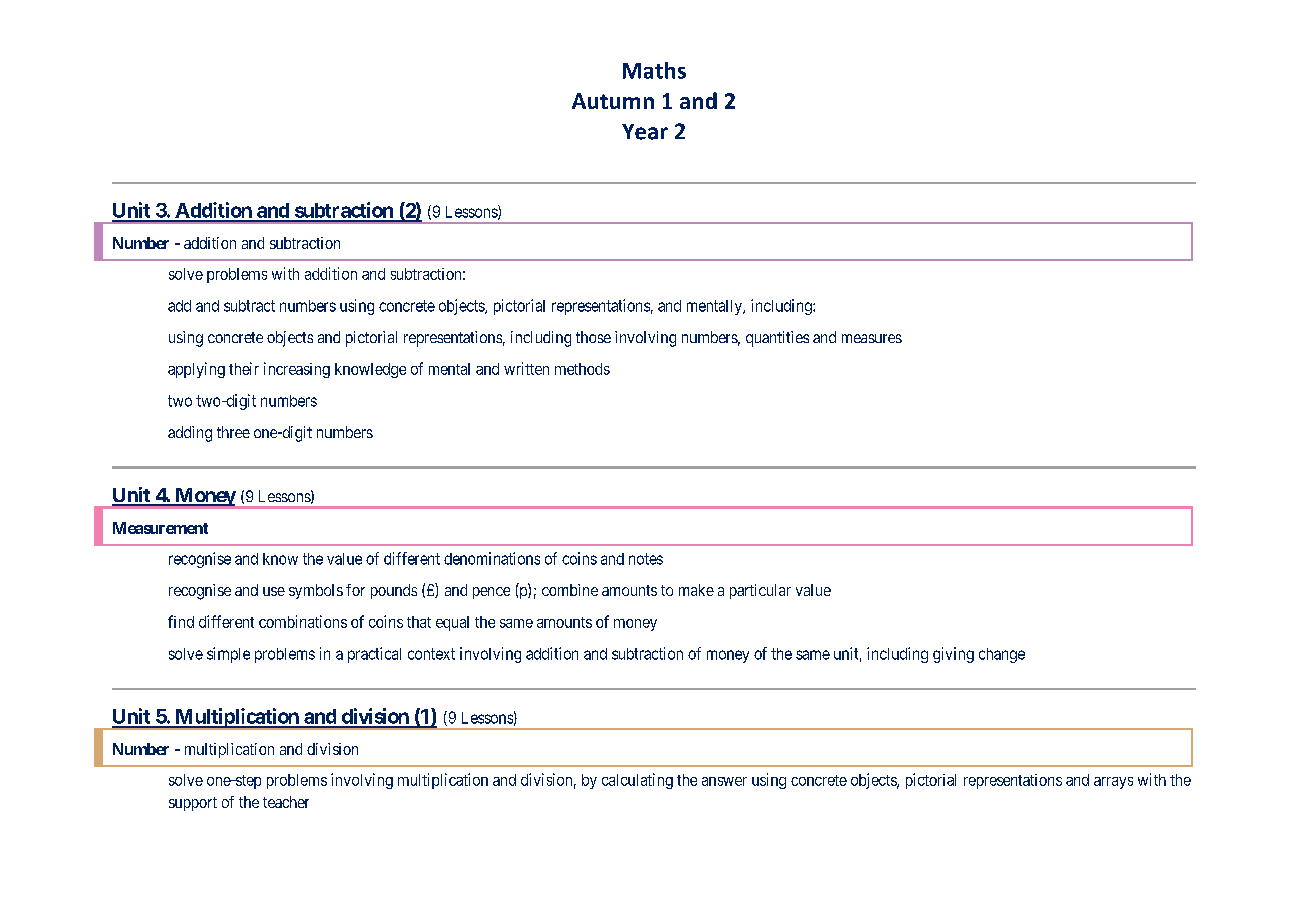  I want to click on calculating, so click(637, 781).
